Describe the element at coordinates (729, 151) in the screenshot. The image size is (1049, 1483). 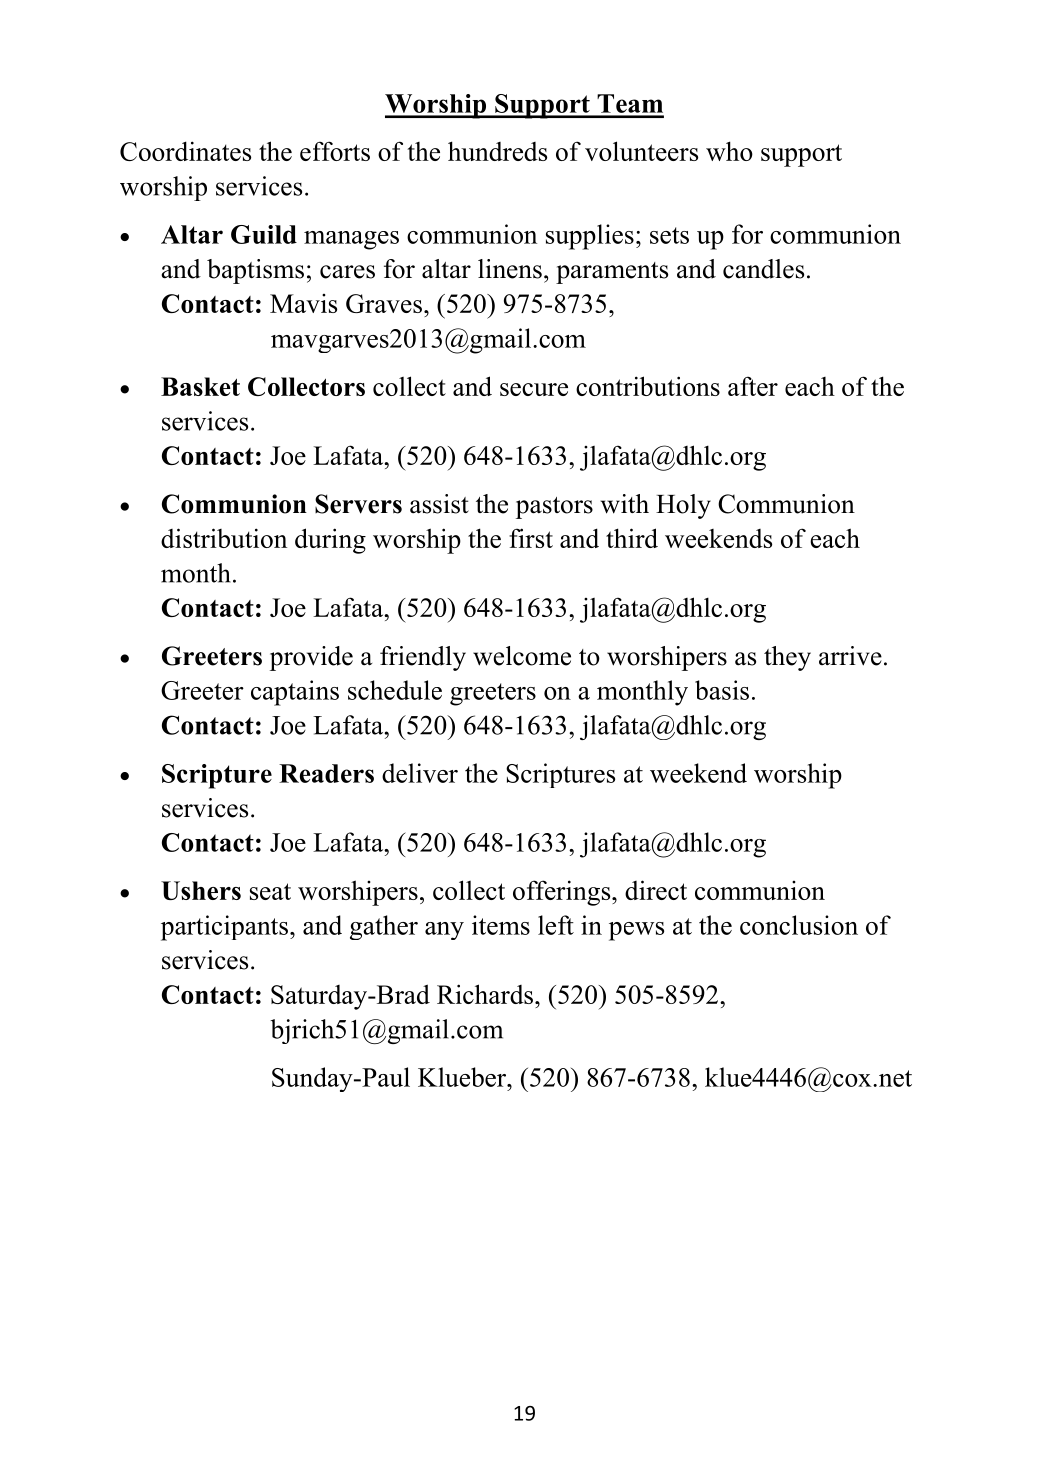
I see `who` at that location.
